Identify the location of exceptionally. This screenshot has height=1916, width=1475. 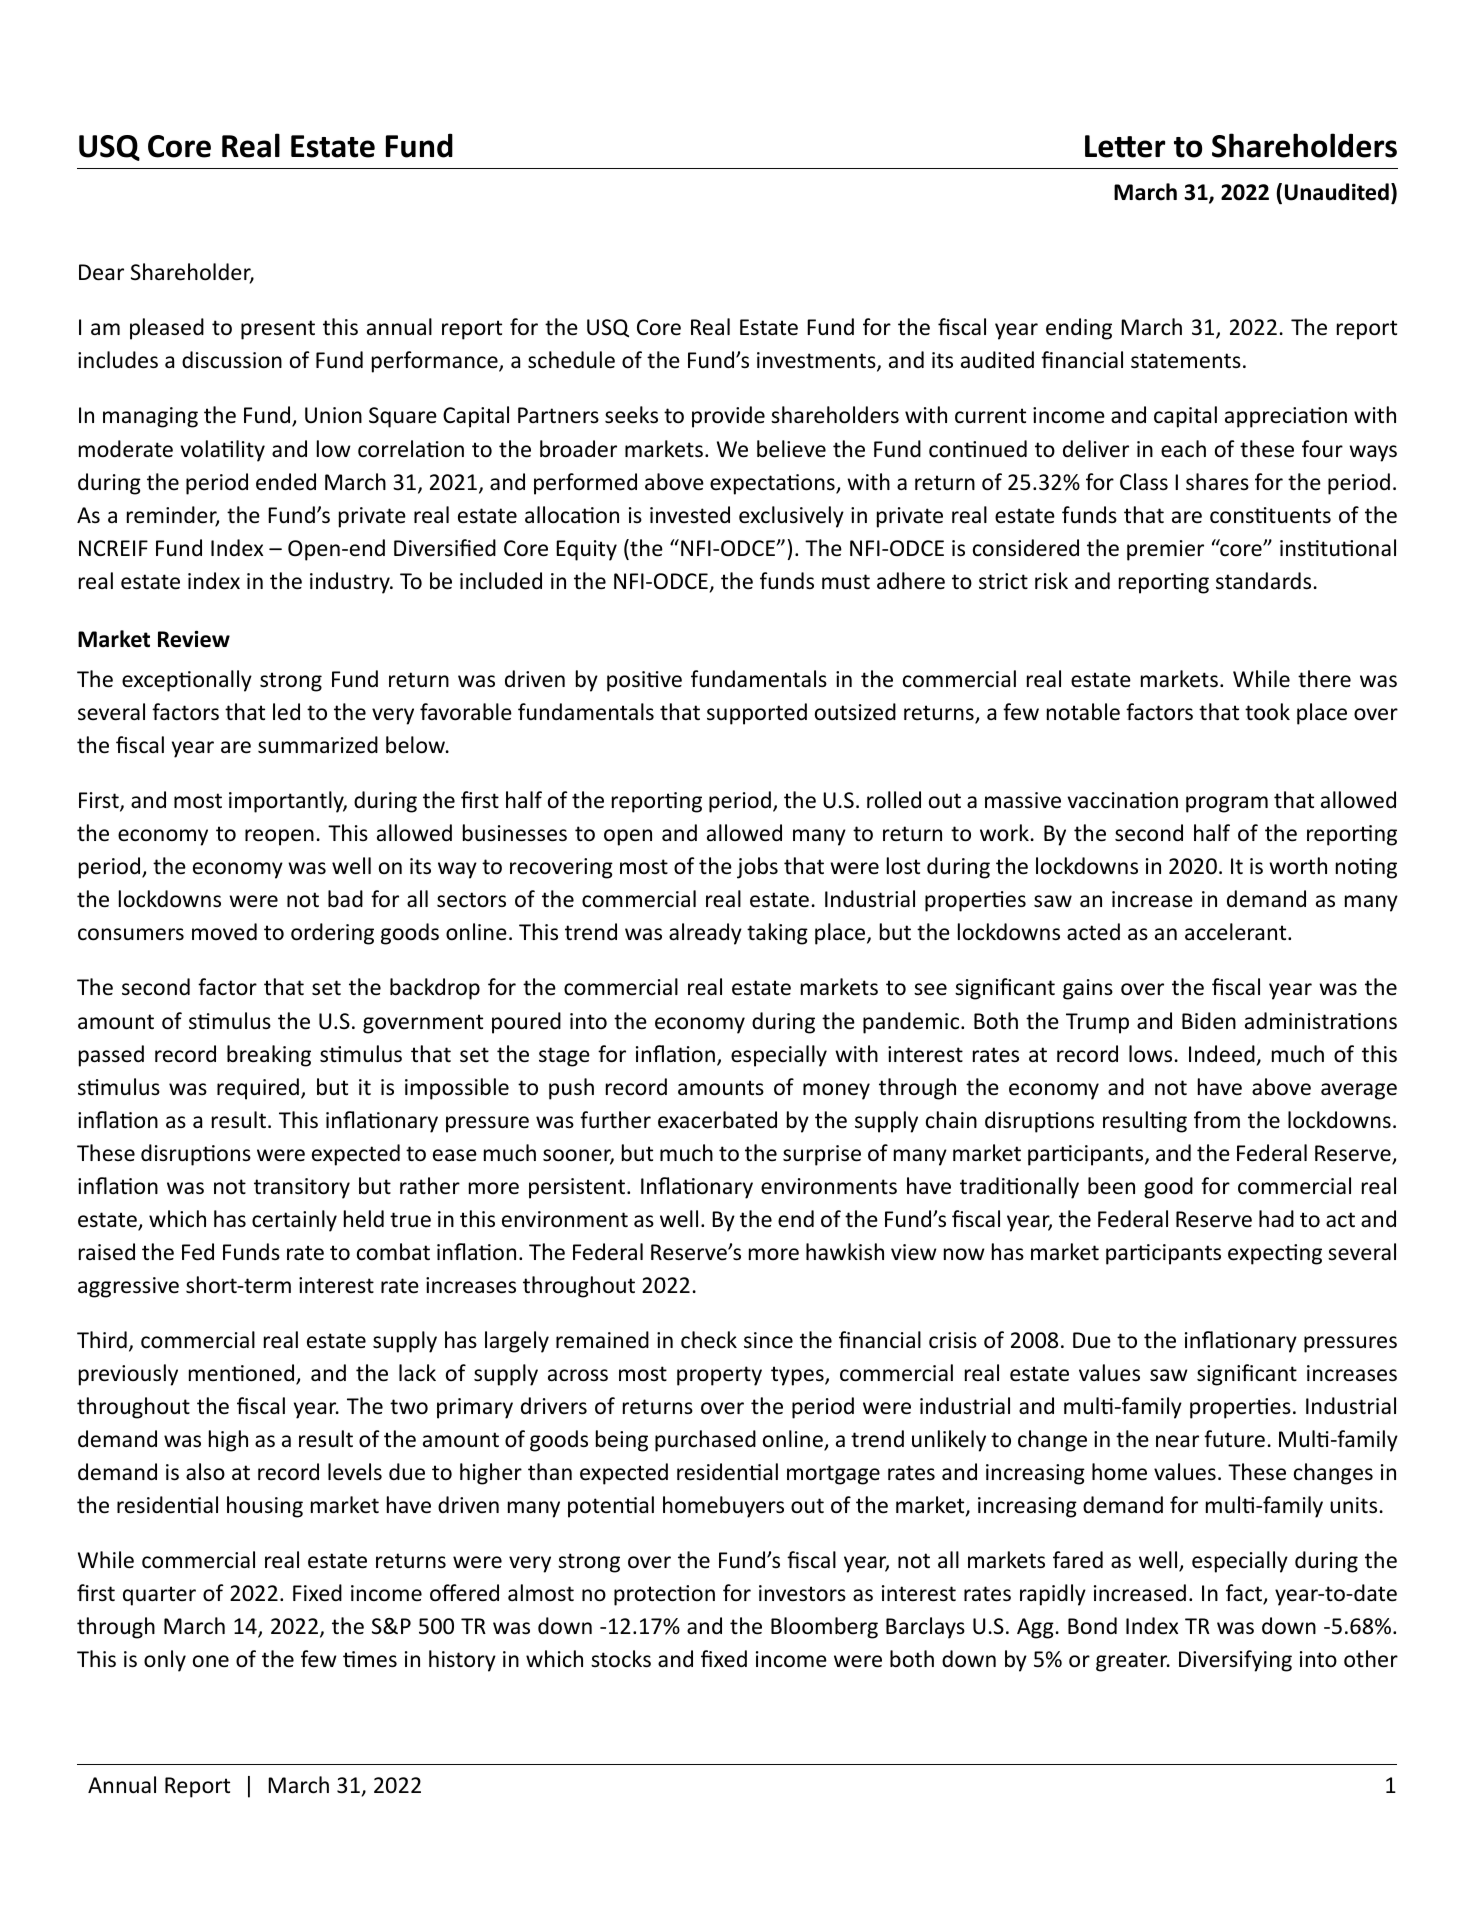
(187, 681).
